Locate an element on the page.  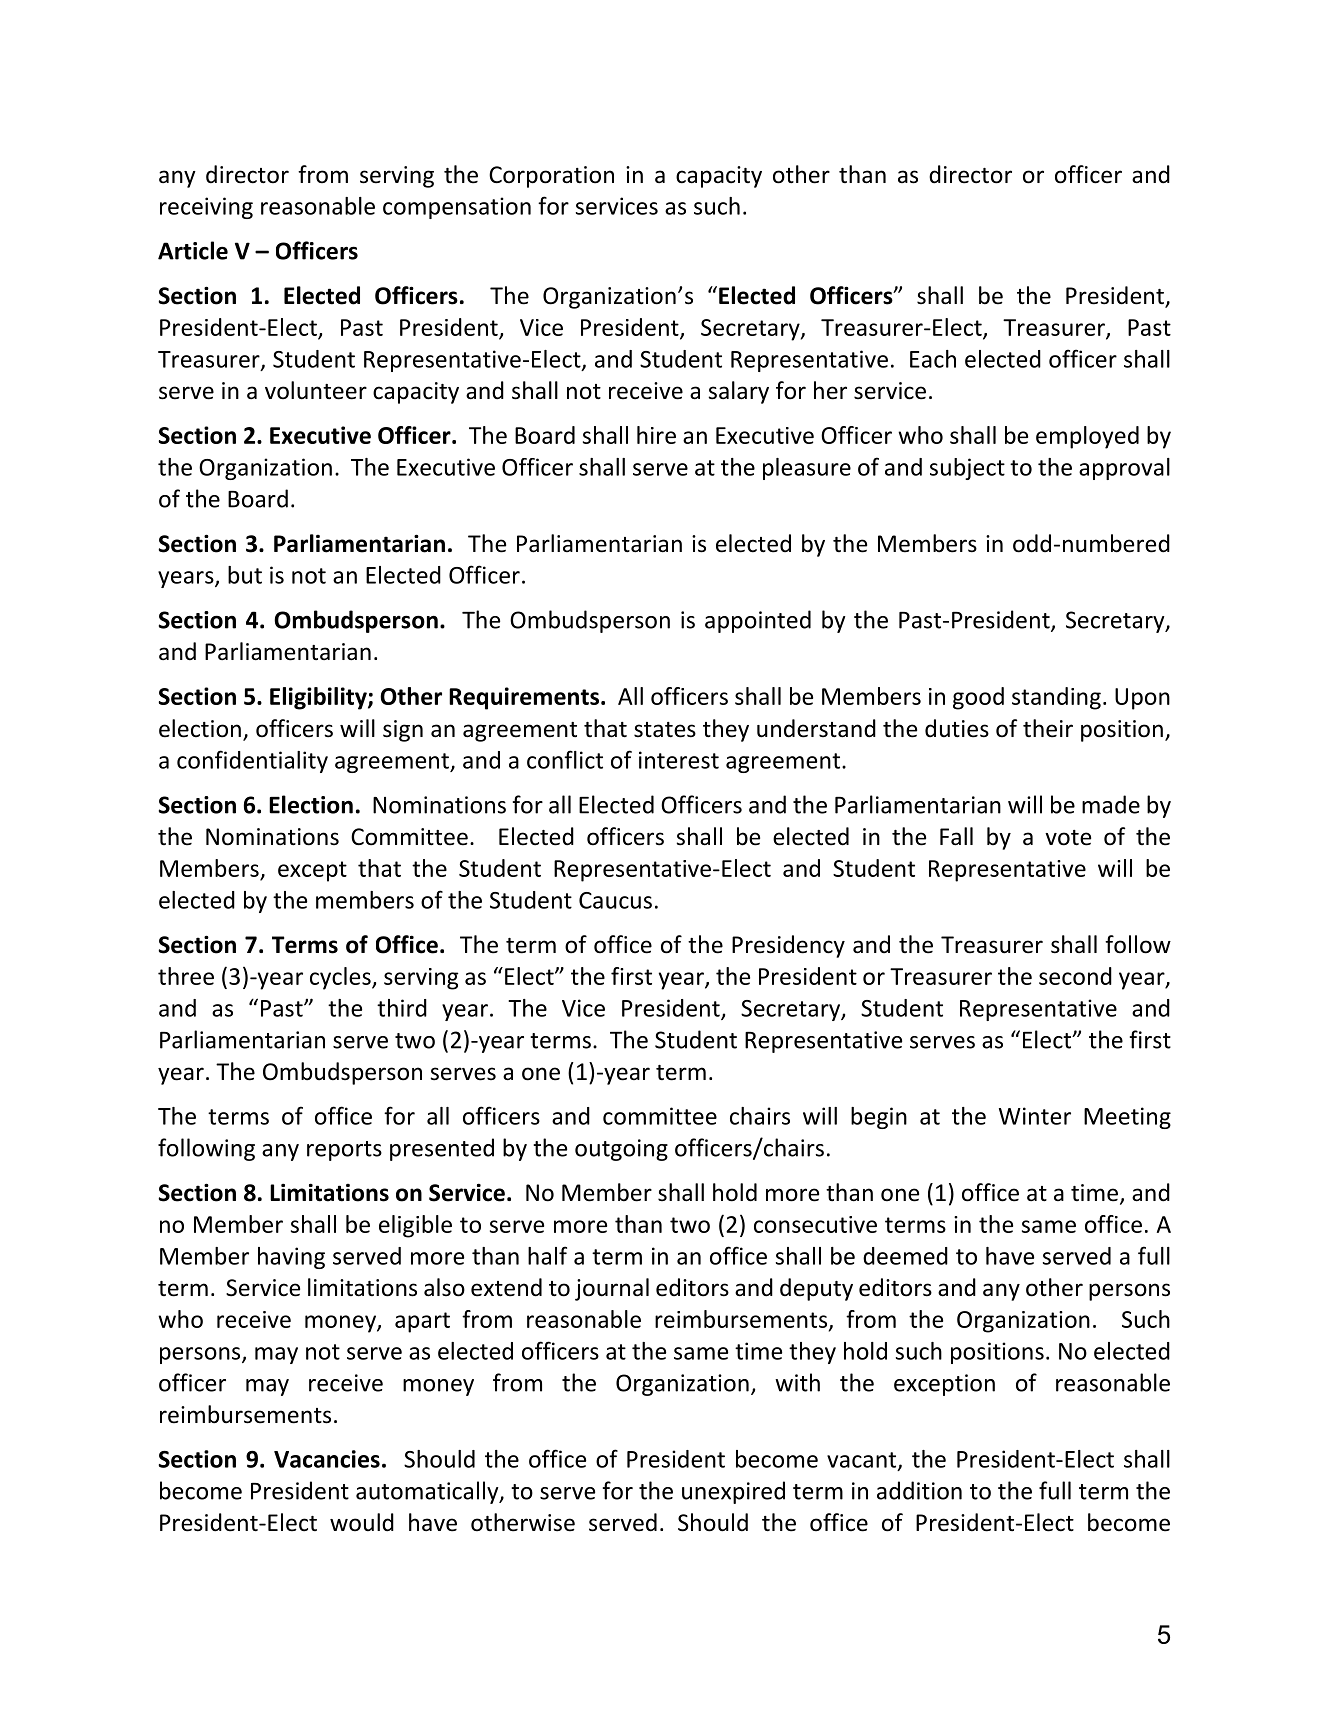
unexpired is located at coordinates (733, 1492).
